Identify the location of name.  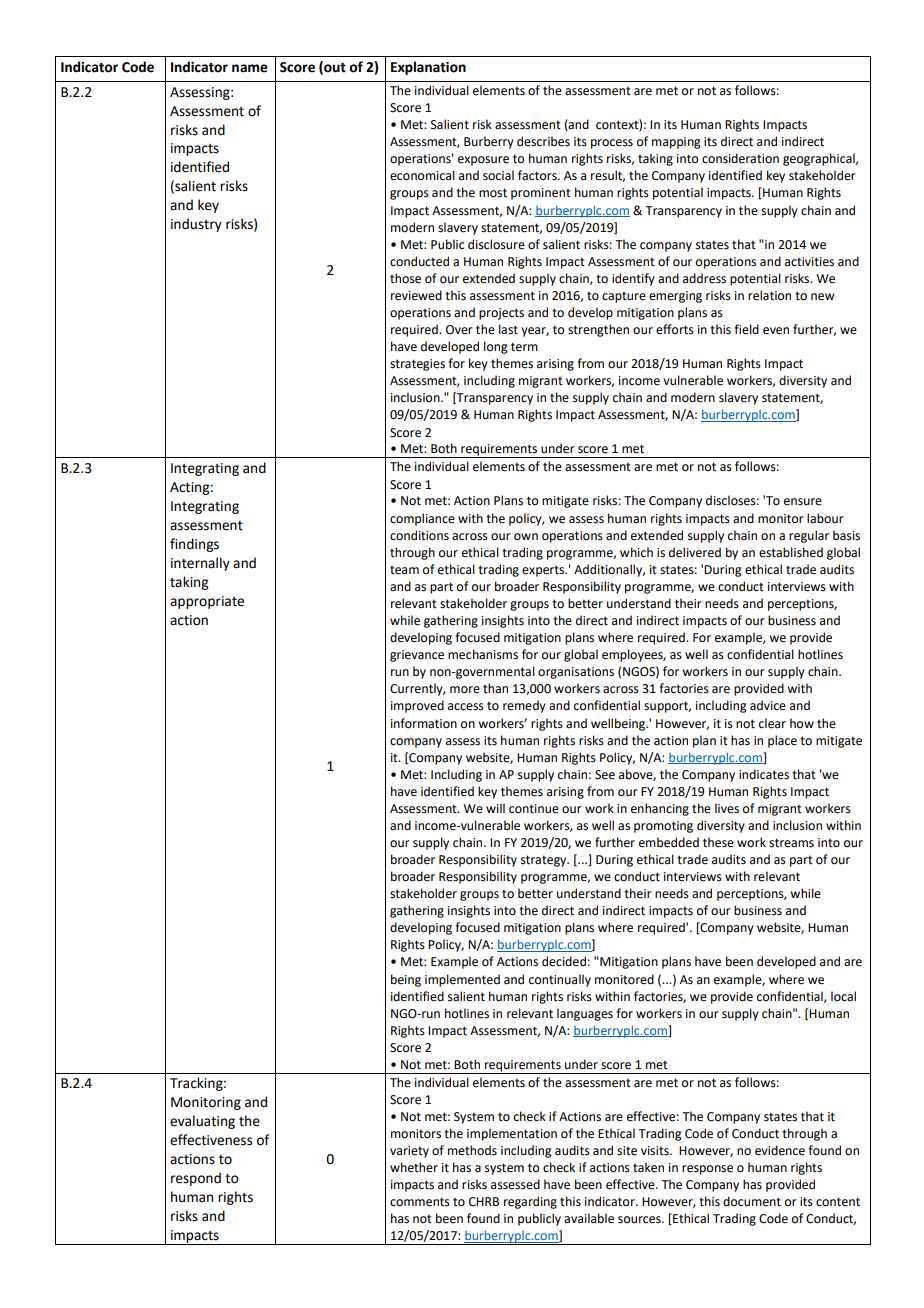
(250, 68).
